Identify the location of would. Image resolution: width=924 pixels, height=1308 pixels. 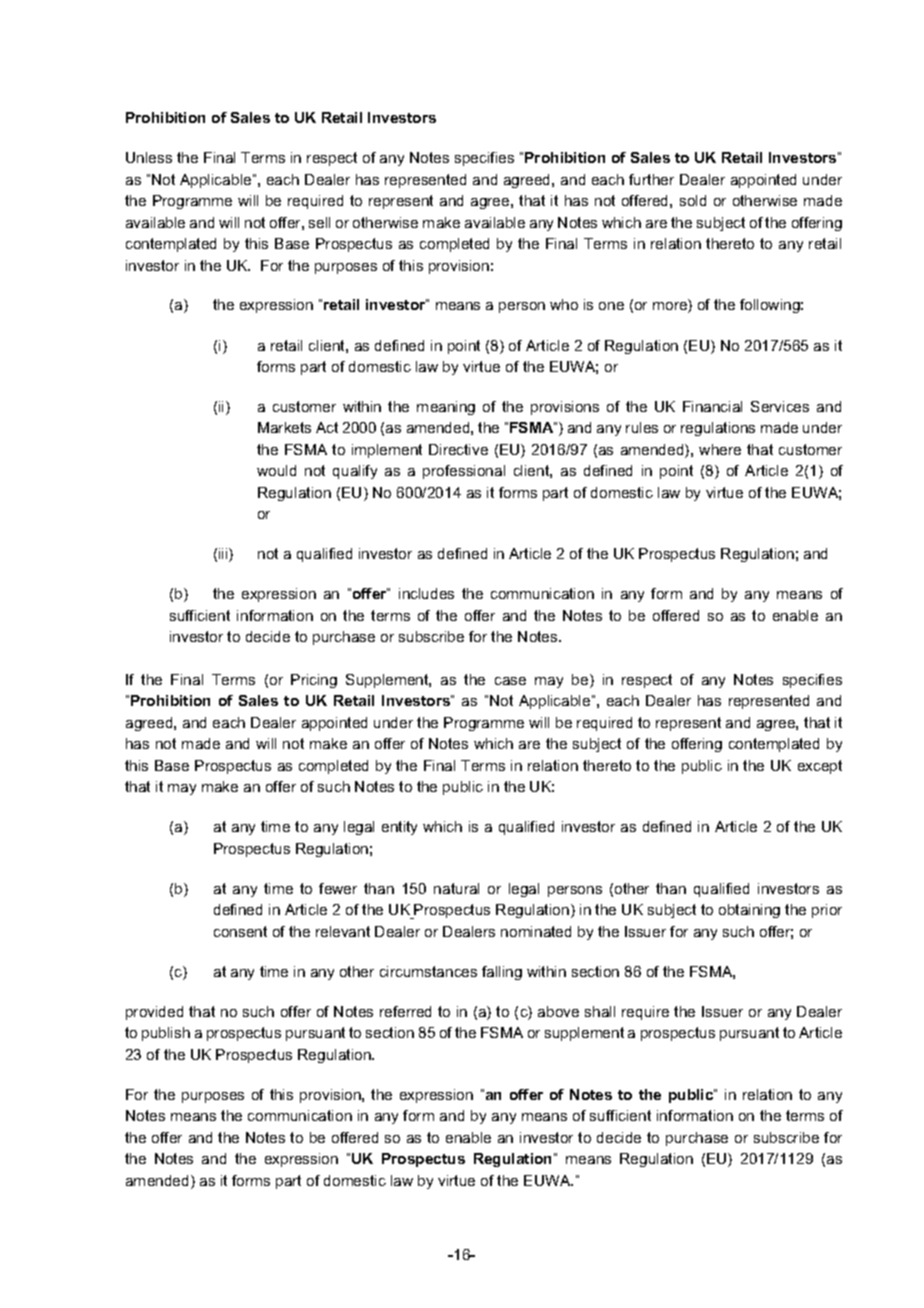
(276, 470).
